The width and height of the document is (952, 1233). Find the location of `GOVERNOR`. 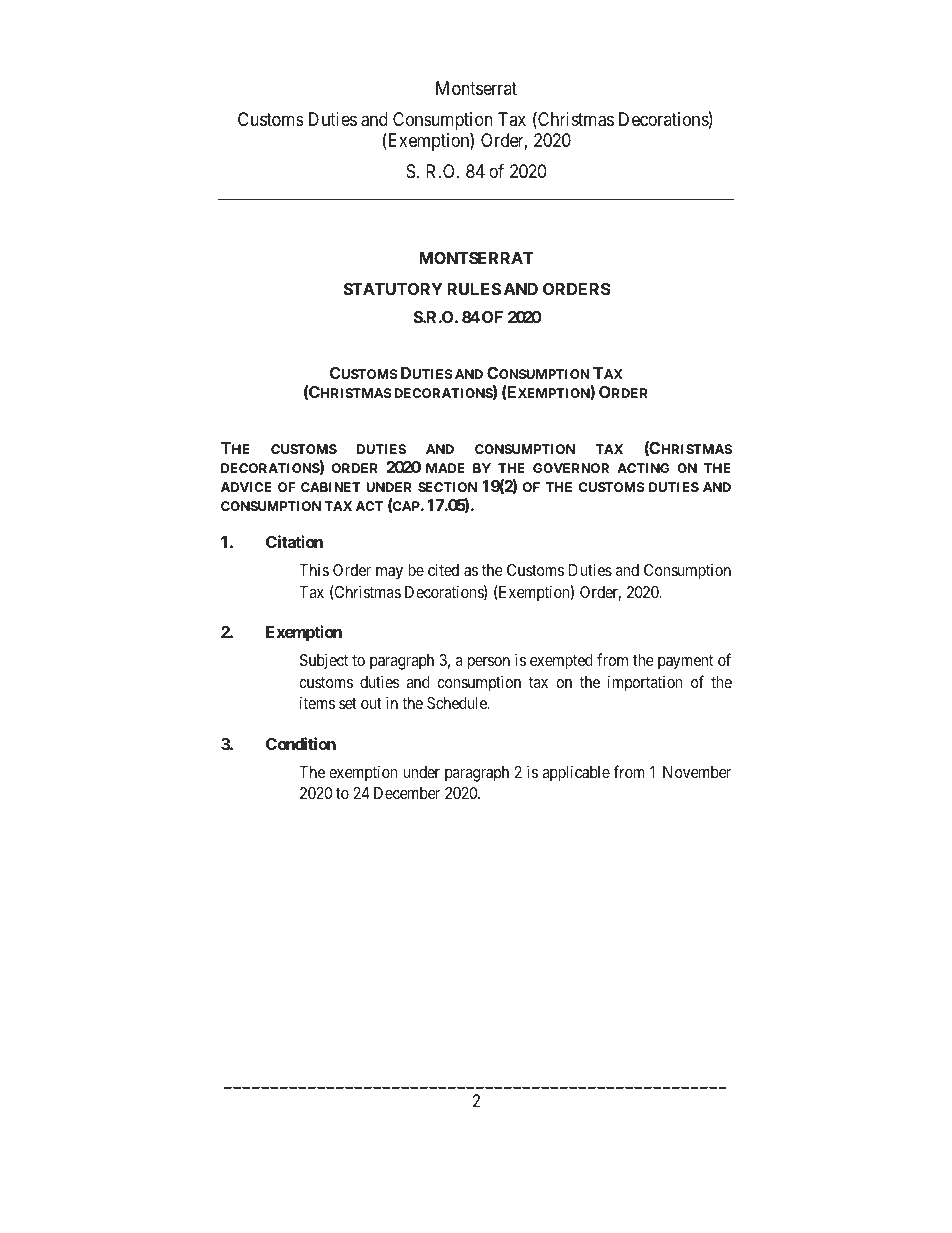

GOVERNOR is located at coordinates (571, 468).
